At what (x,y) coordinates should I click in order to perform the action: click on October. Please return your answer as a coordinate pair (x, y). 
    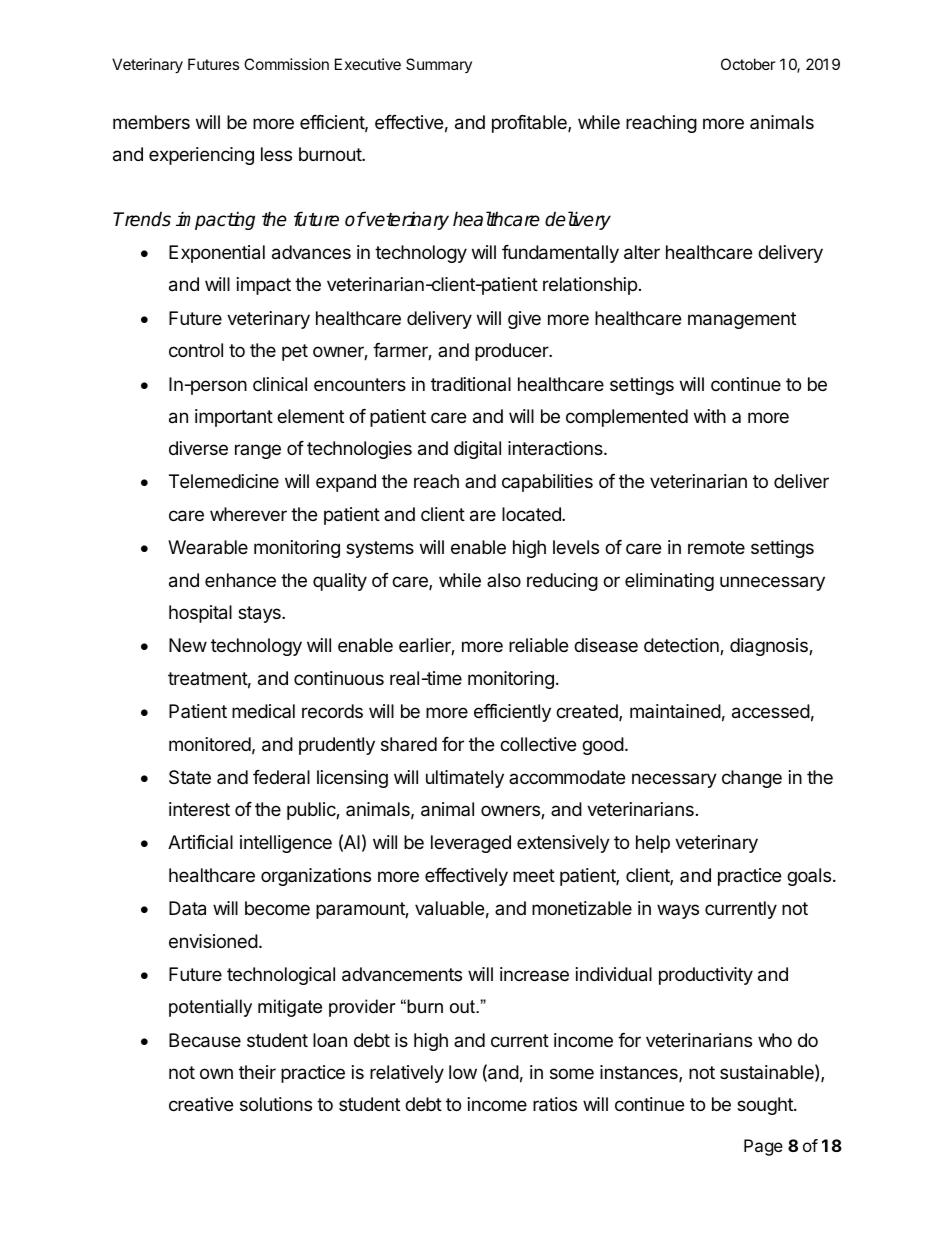
    Looking at the image, I should click on (748, 64).
